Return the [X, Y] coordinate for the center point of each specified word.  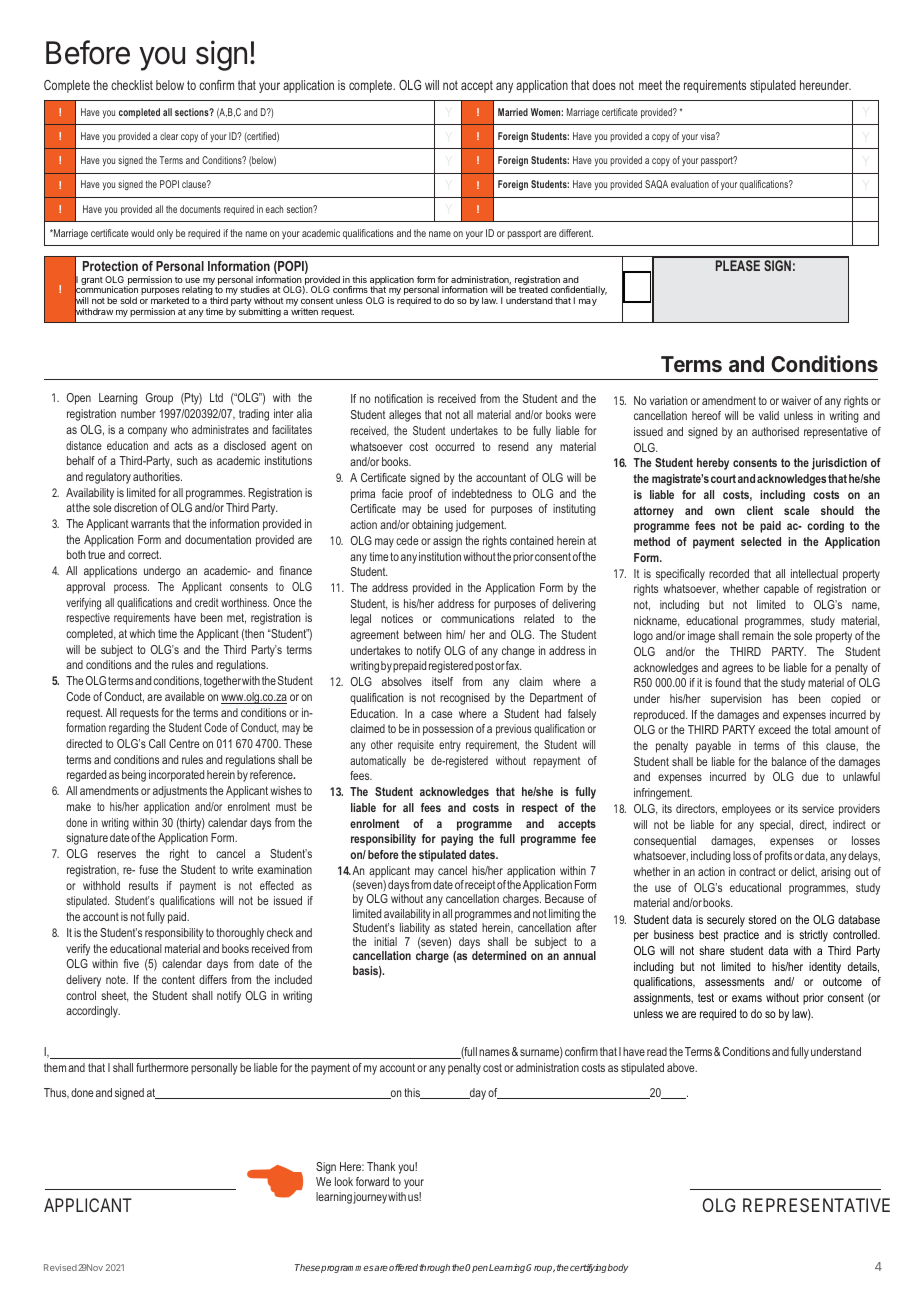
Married [513, 112]
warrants [150, 523]
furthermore [162, 1067]
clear [169, 136]
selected [761, 541]
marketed [170, 300]
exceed [774, 729]
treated [533, 289]
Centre [184, 743]
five [131, 963]
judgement [480, 526]
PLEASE [738, 265]
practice [741, 936]
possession [448, 730]
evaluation [690, 184]
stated [463, 927]
